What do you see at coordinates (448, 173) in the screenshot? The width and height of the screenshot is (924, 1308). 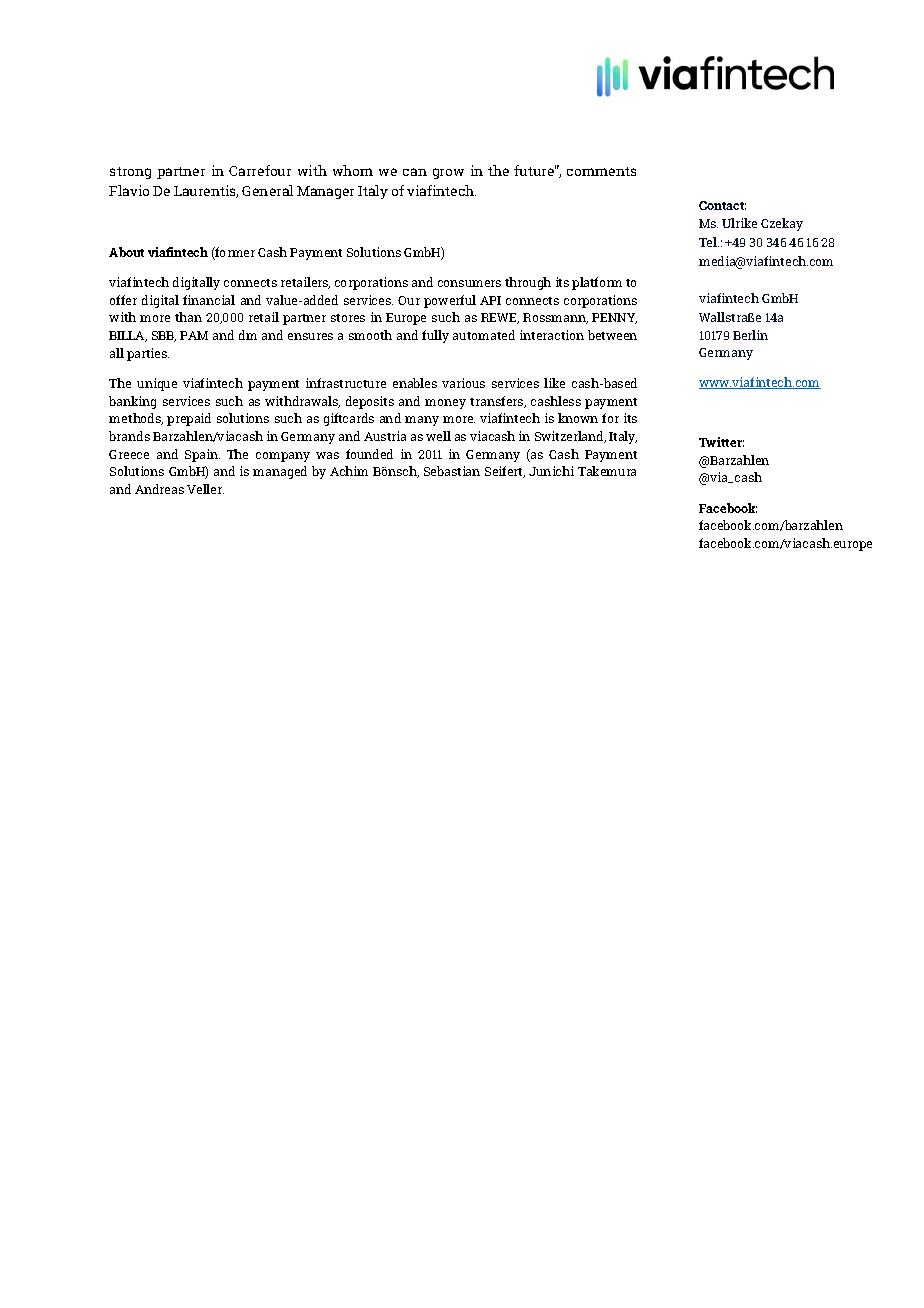 I see `grow` at bounding box center [448, 173].
